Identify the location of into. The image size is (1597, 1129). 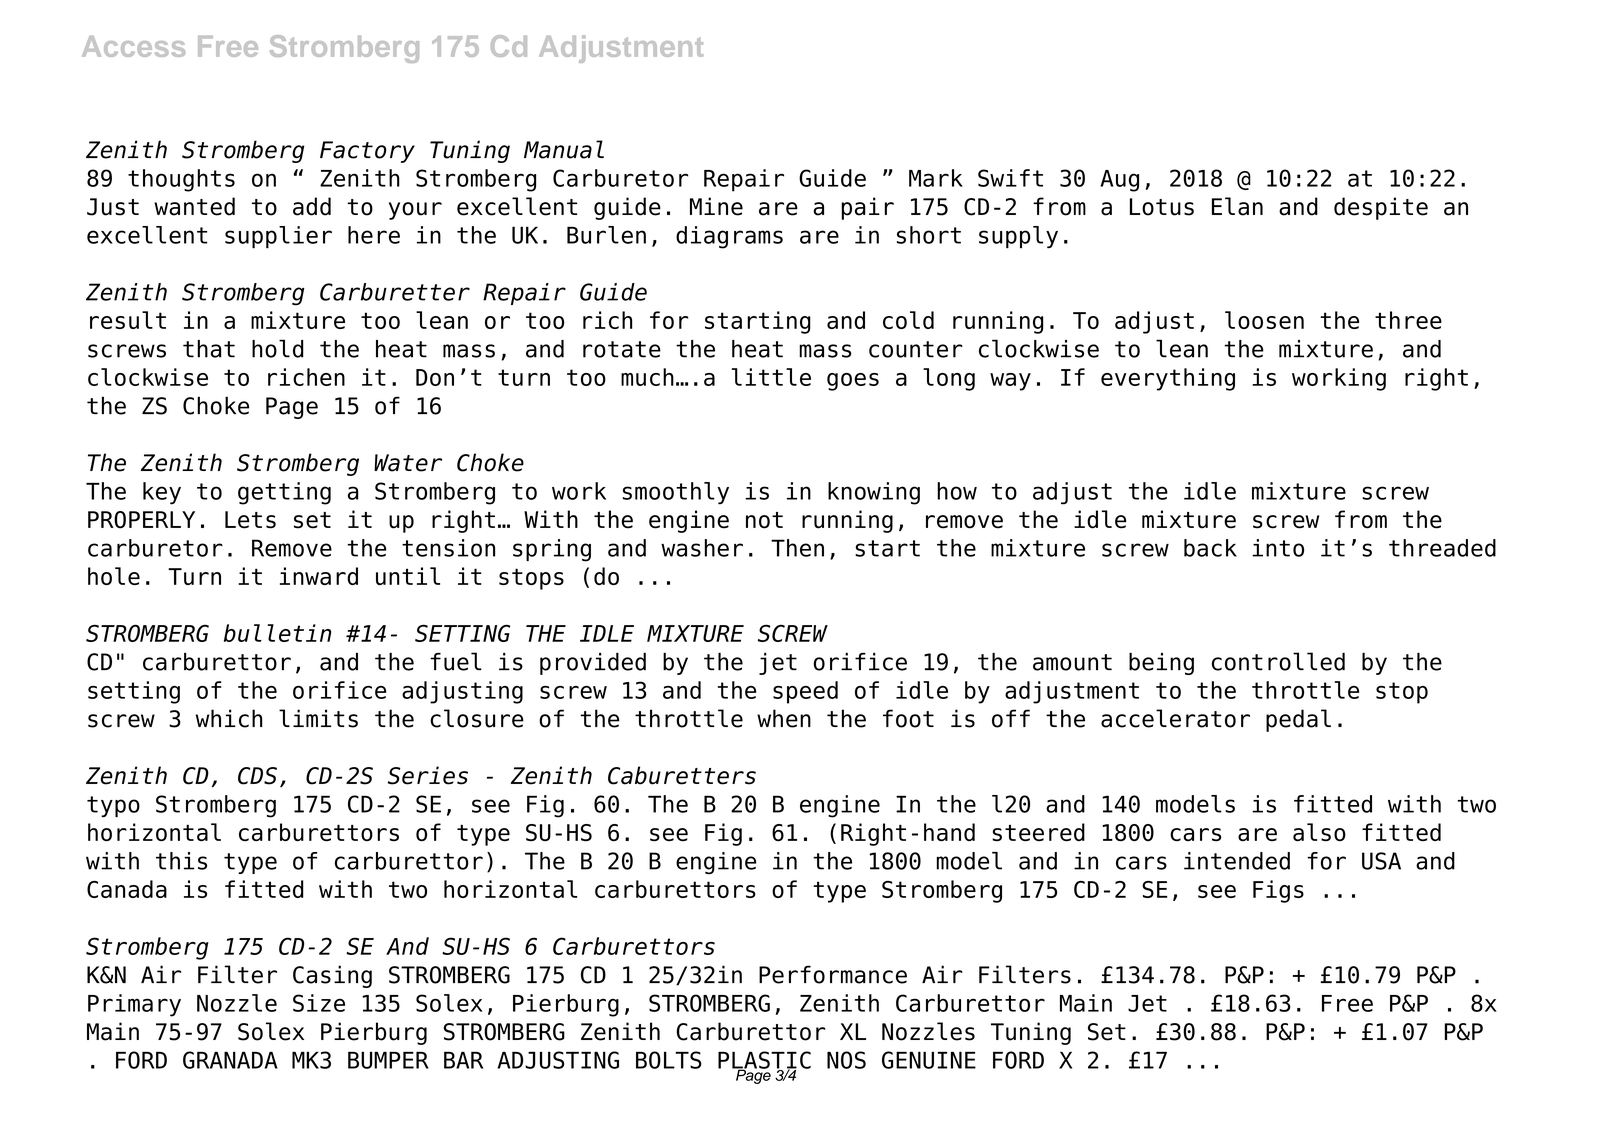
(1278, 548).
